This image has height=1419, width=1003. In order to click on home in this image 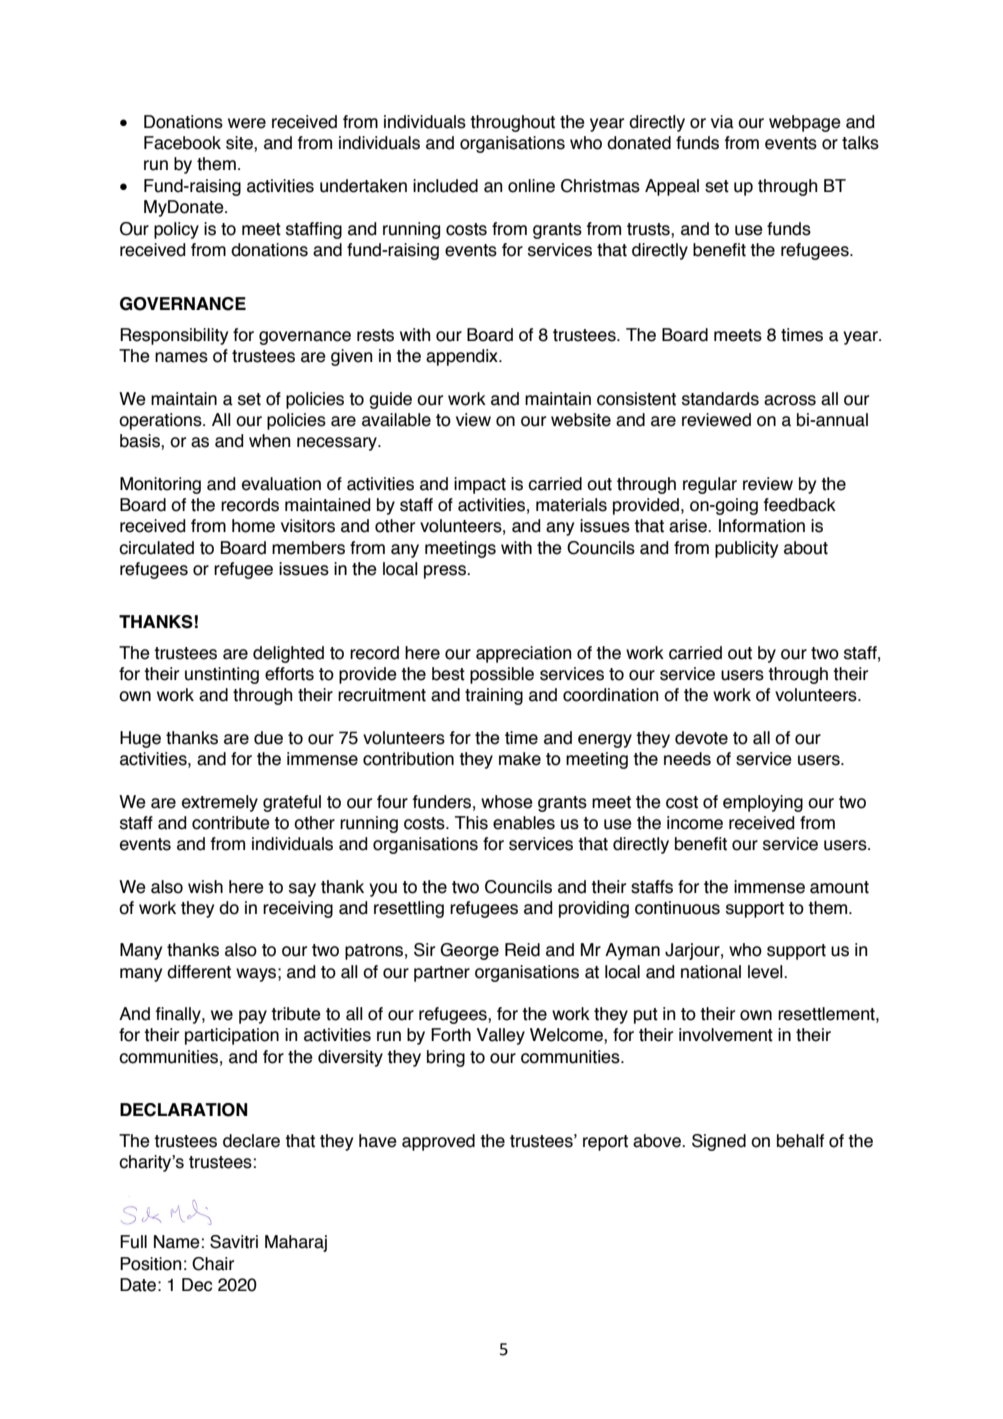, I will do `click(253, 526)`.
